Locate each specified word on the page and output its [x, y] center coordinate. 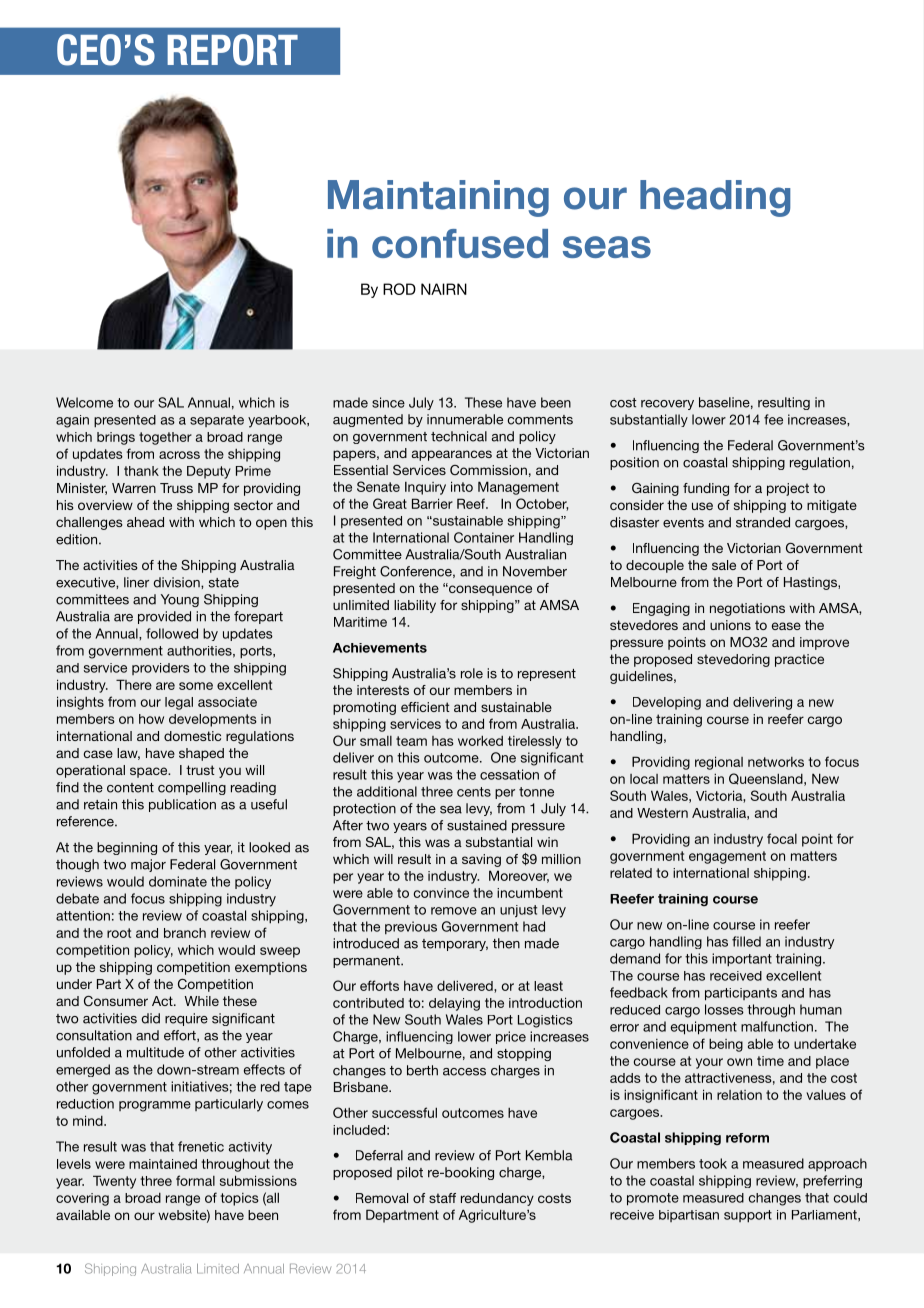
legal [179, 703]
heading [715, 198]
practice [799, 660]
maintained [163, 1164]
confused [460, 243]
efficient [425, 707]
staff [442, 1198]
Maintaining [438, 198]
